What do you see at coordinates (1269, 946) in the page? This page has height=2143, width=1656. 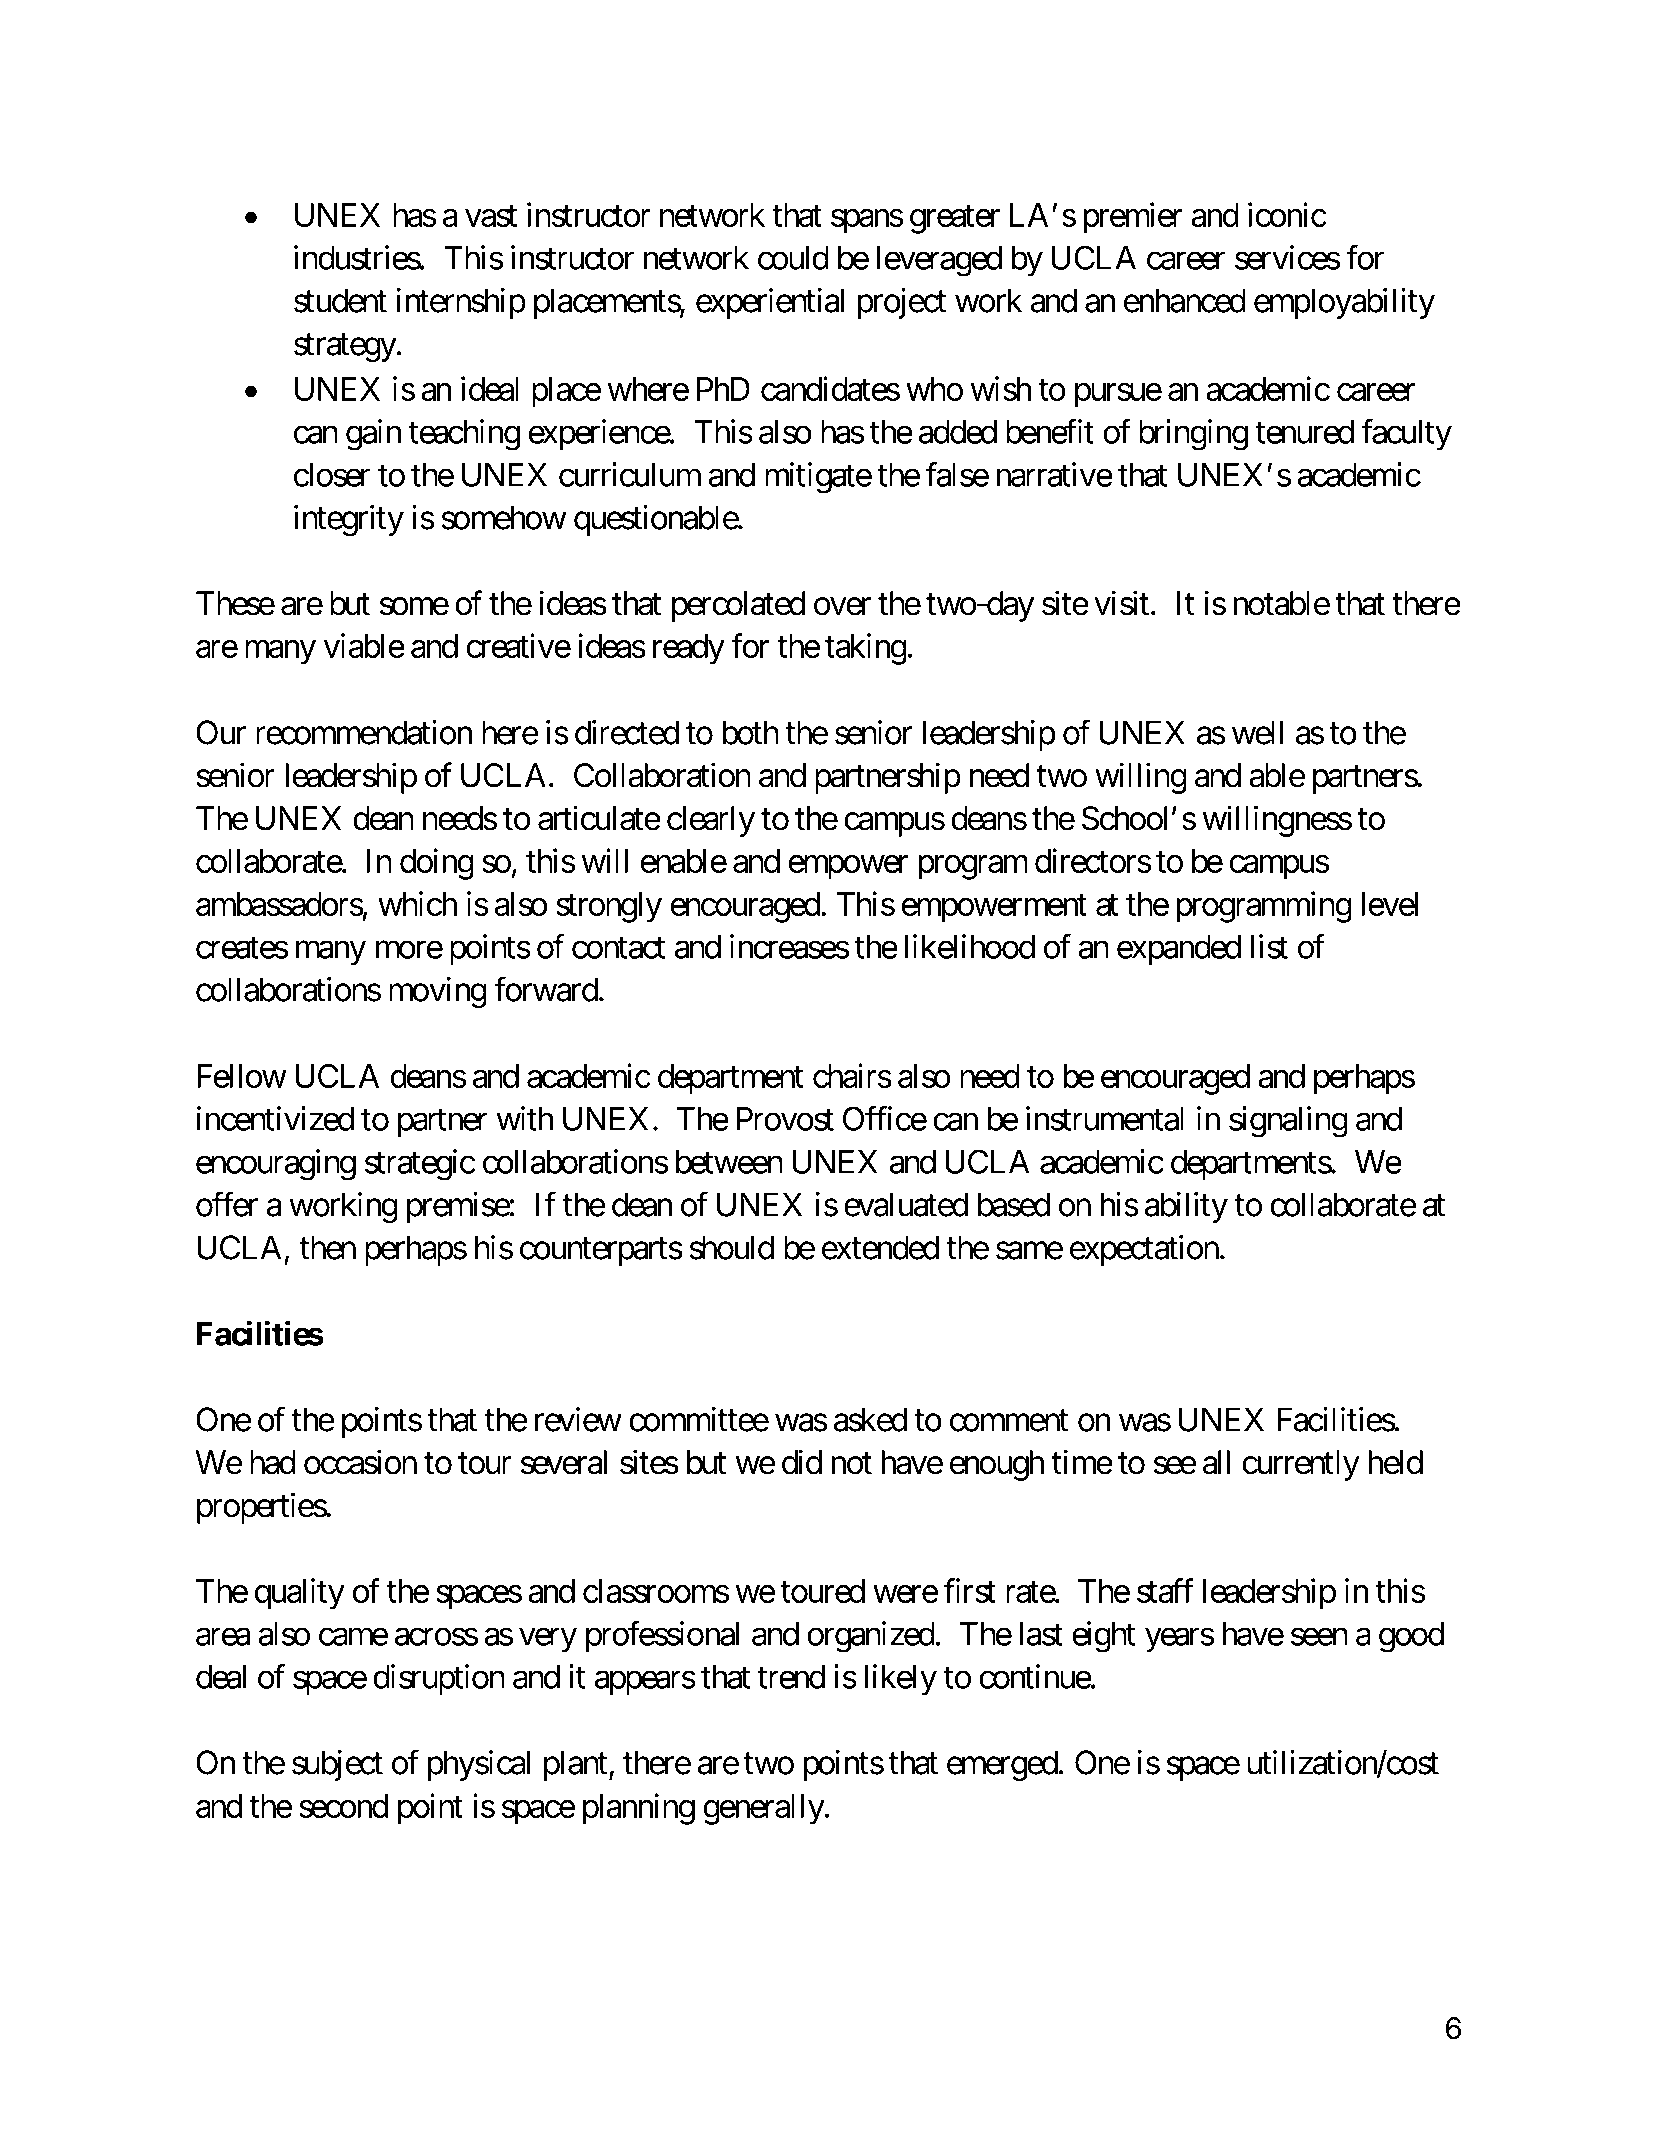 I see `list` at bounding box center [1269, 946].
